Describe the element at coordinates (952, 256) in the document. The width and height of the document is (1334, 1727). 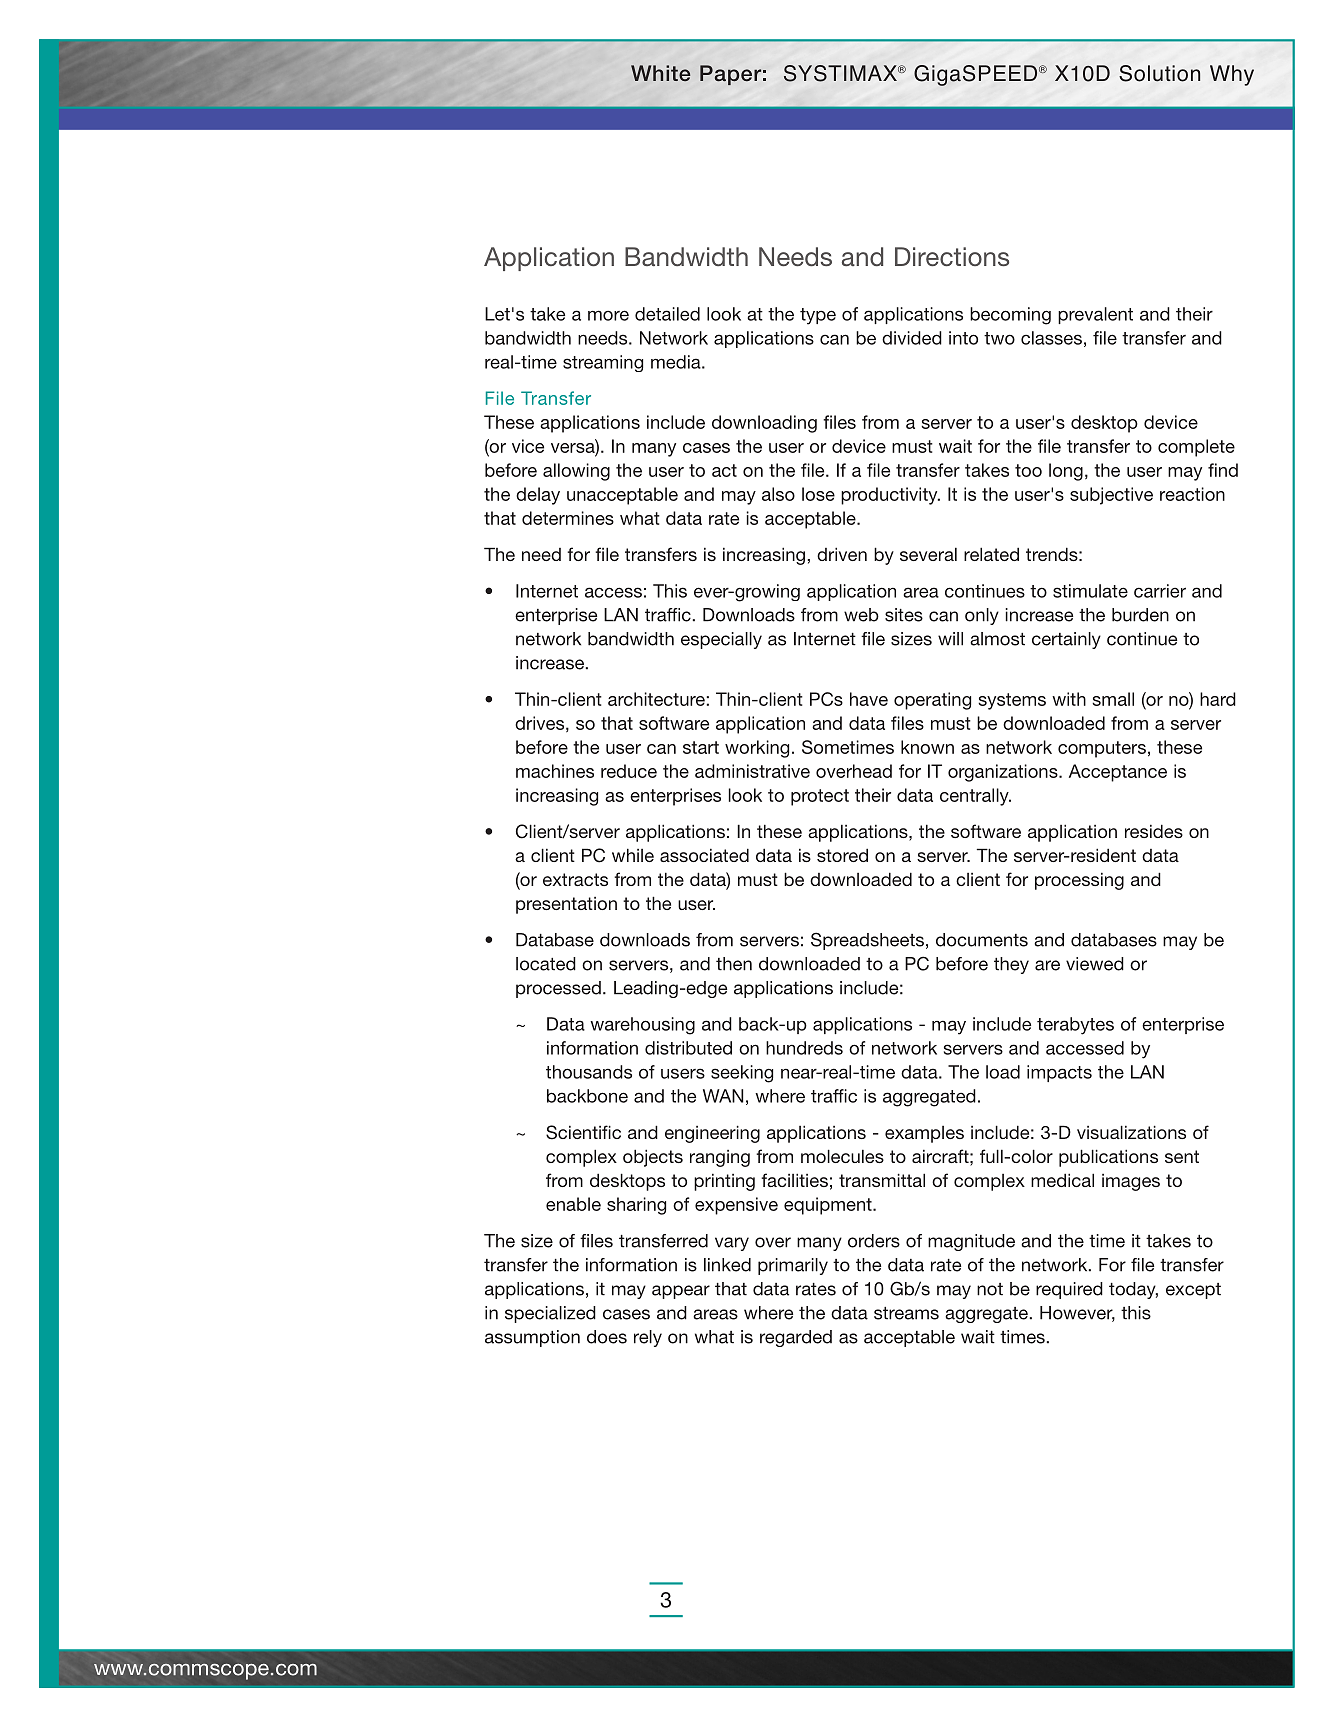
I see `Directions` at that location.
